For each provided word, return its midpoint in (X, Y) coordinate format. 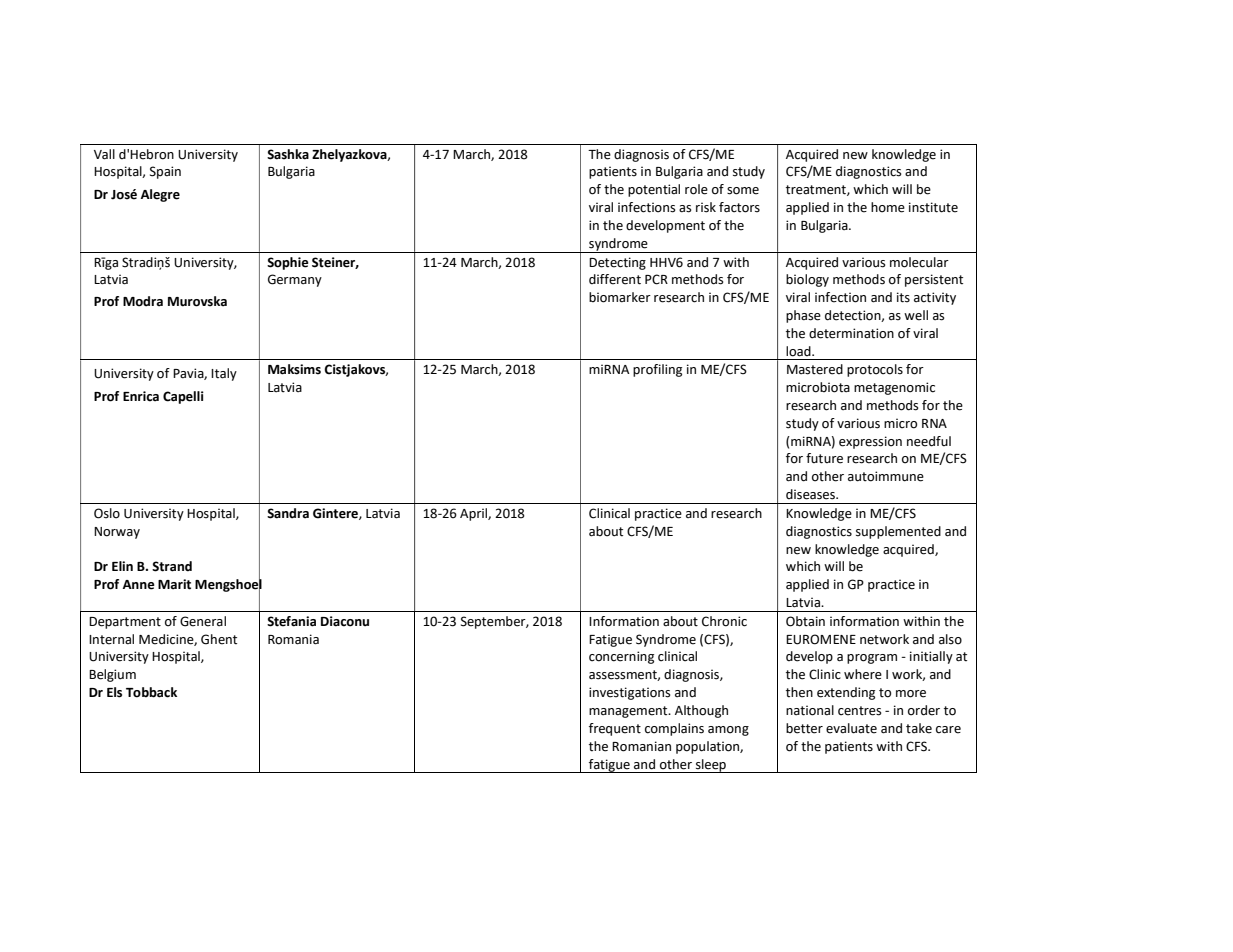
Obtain (805, 621)
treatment (817, 190)
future (824, 458)
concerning (621, 657)
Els (114, 692)
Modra (143, 301)
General (203, 621)
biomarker (620, 297)
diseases (811, 494)
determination (851, 333)
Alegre (160, 195)
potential (654, 190)
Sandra (288, 513)
